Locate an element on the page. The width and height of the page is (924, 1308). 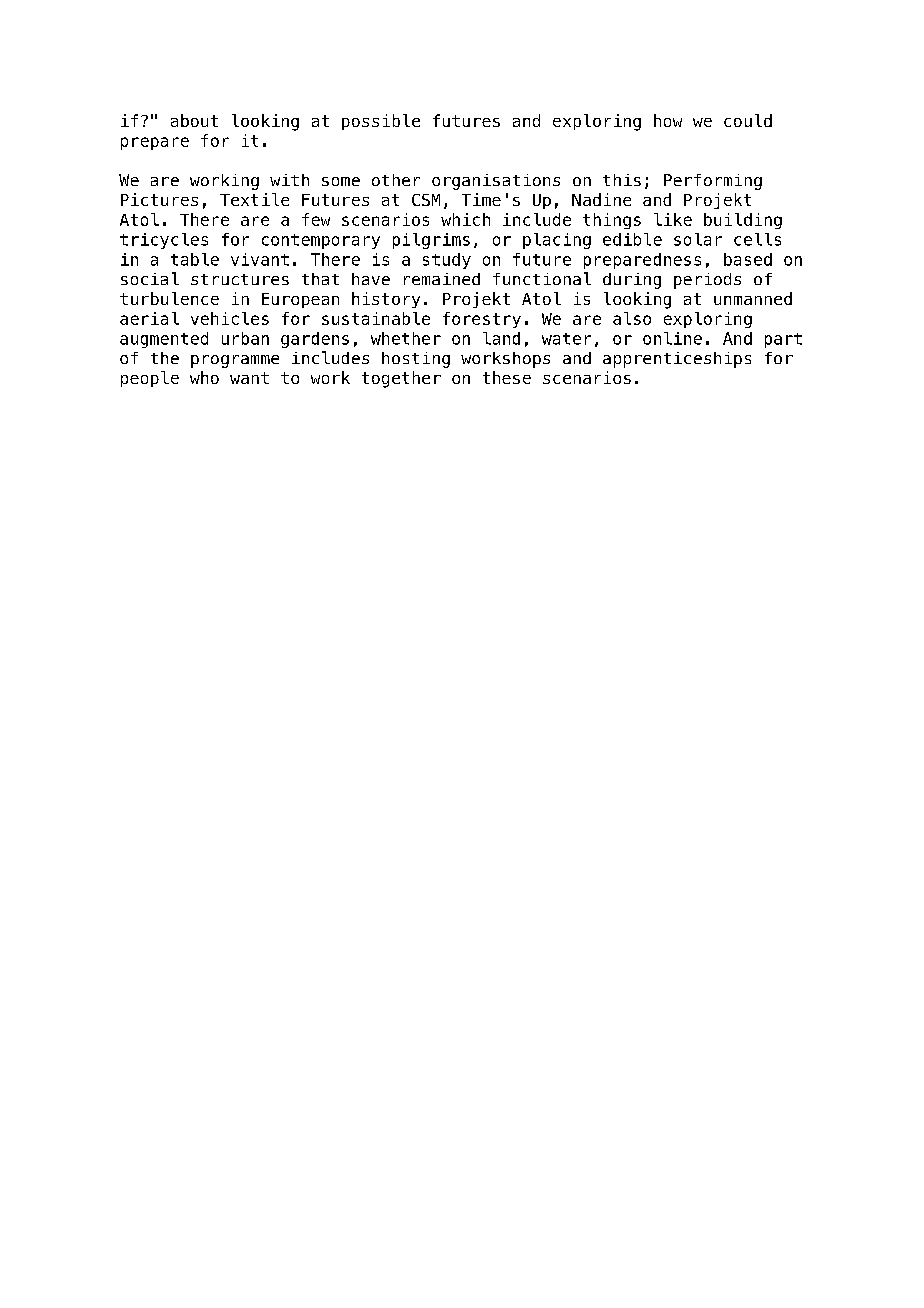
solar is located at coordinates (698, 239).
